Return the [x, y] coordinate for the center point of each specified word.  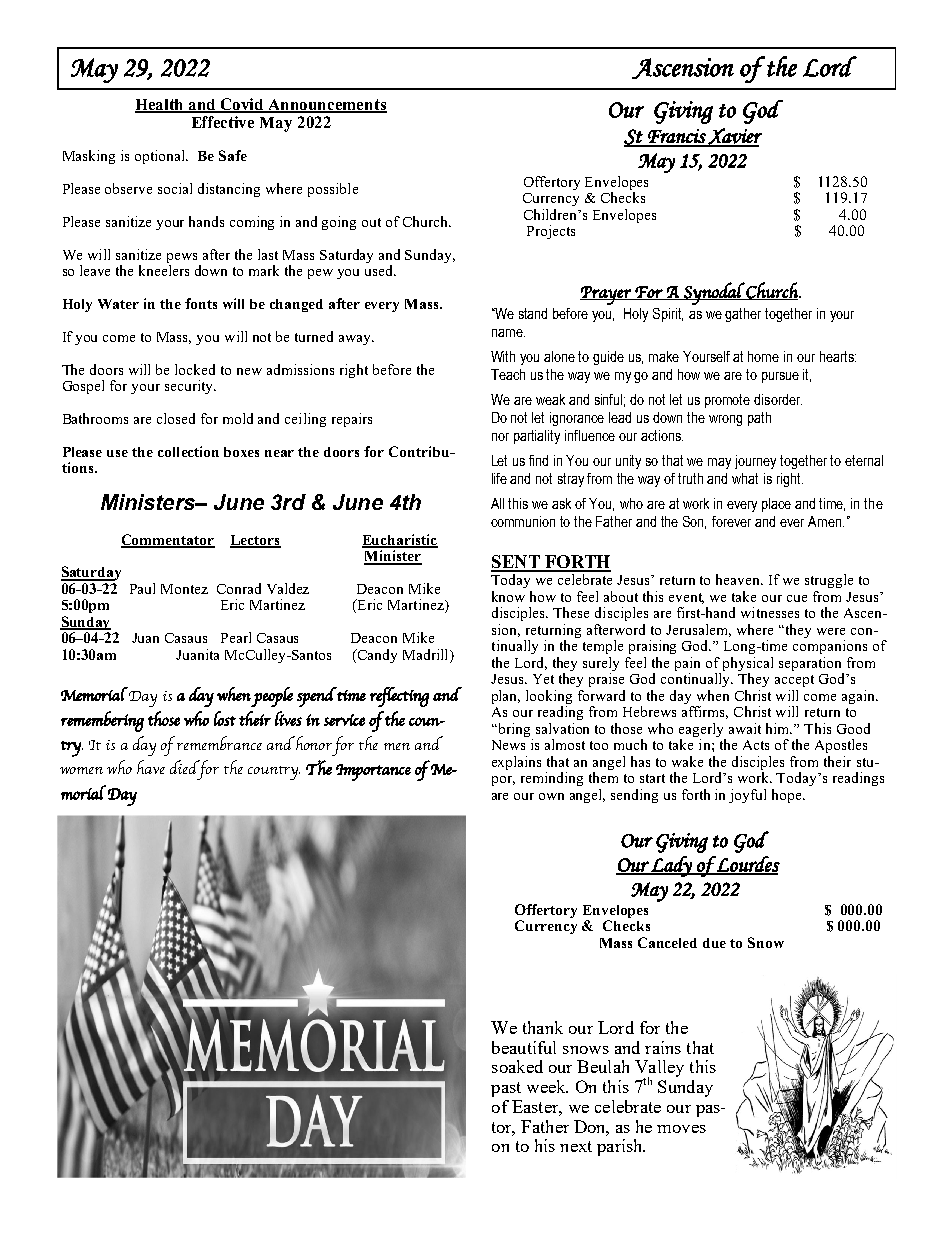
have [151, 767]
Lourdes [747, 865]
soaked [517, 1066]
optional [161, 157]
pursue [780, 377]
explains [516, 763]
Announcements [327, 105]
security [190, 387]
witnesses [770, 612]
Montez [184, 589]
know [508, 596]
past [506, 1089]
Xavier [734, 137]
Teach [508, 374]
